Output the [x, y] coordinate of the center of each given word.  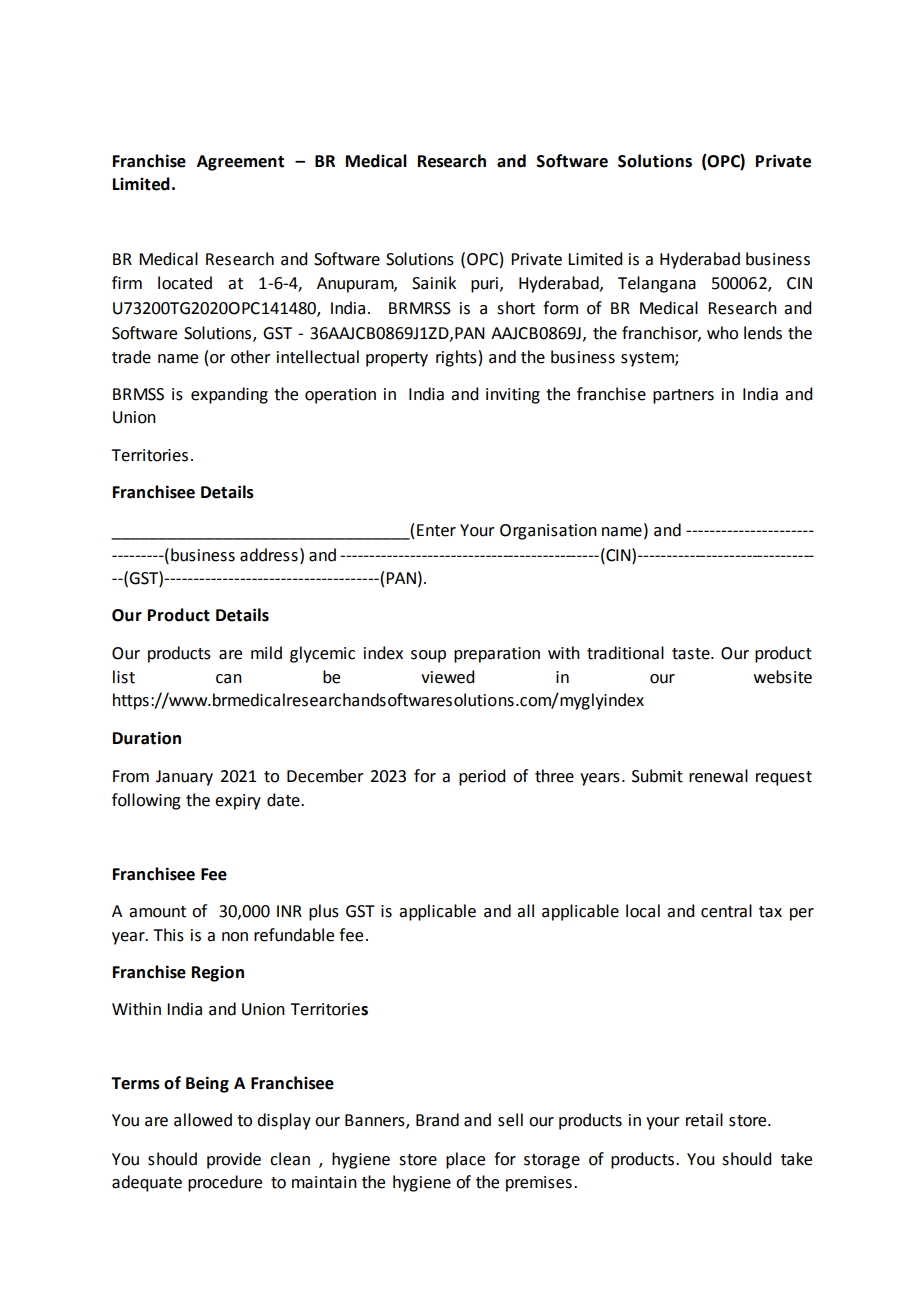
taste [692, 654]
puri [484, 285]
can [229, 679]
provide [234, 1160]
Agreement [240, 163]
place [465, 1160]
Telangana [657, 284]
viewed [447, 677]
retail [704, 1120]
